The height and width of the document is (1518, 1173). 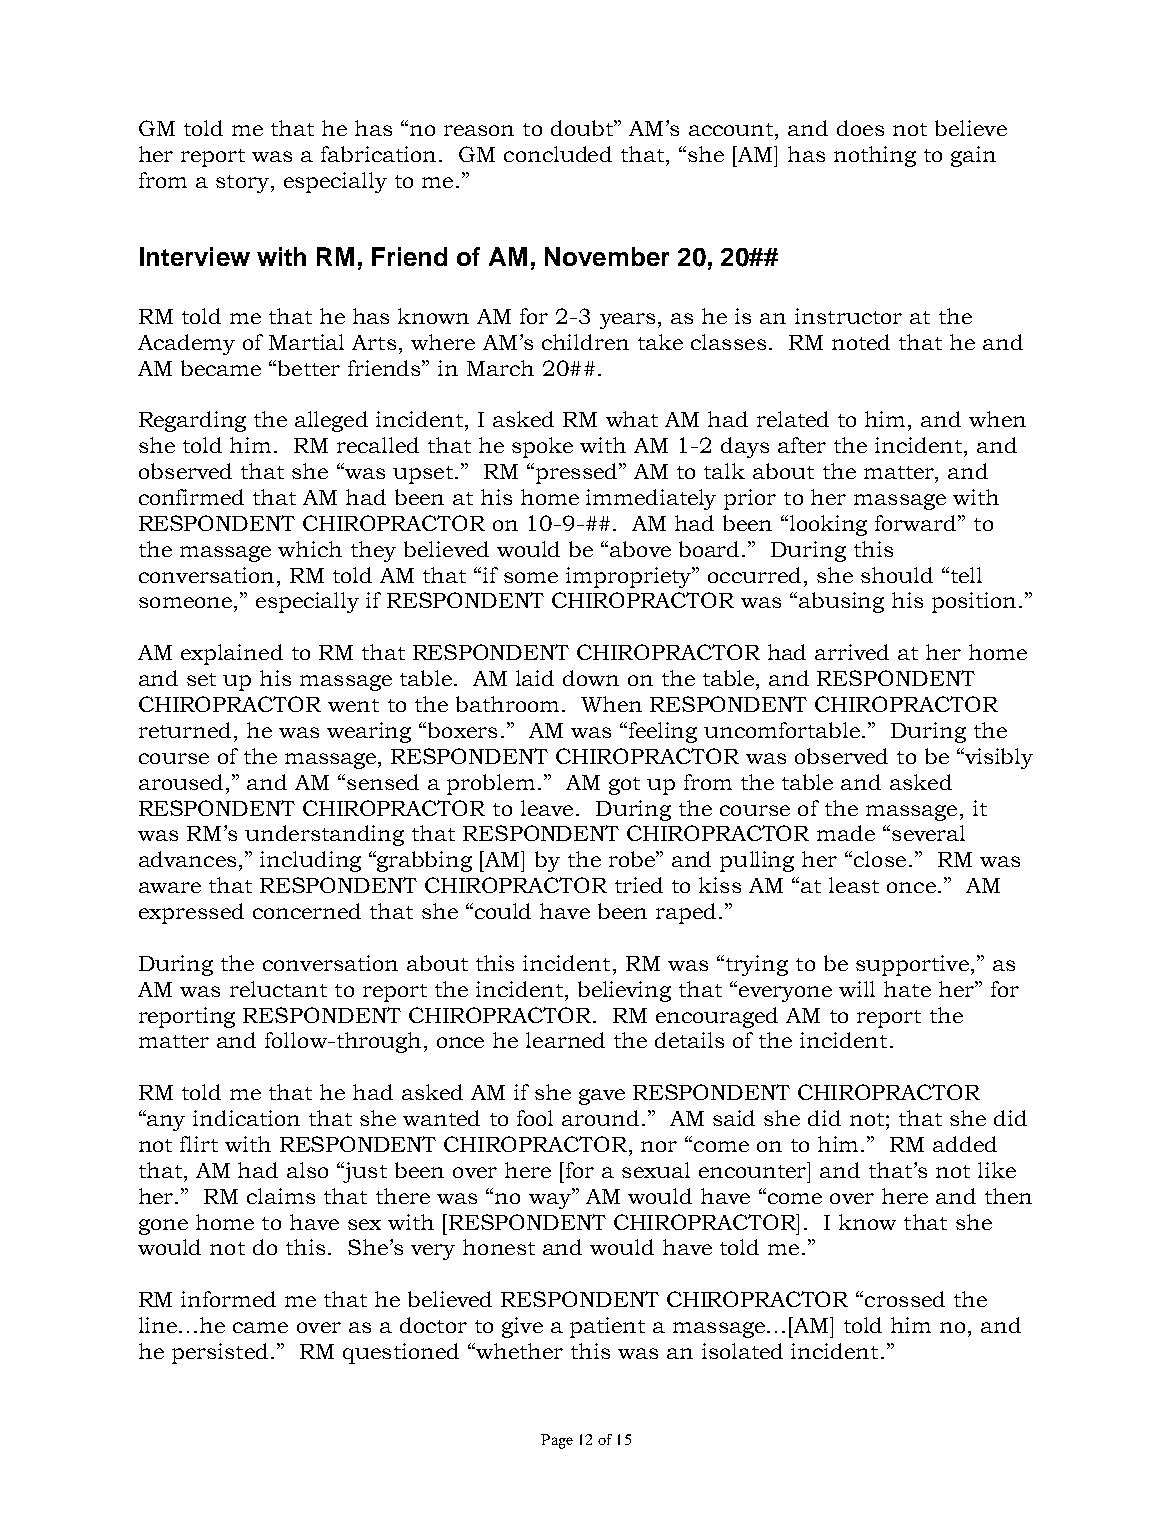 I want to click on Page, so click(x=557, y=1441).
